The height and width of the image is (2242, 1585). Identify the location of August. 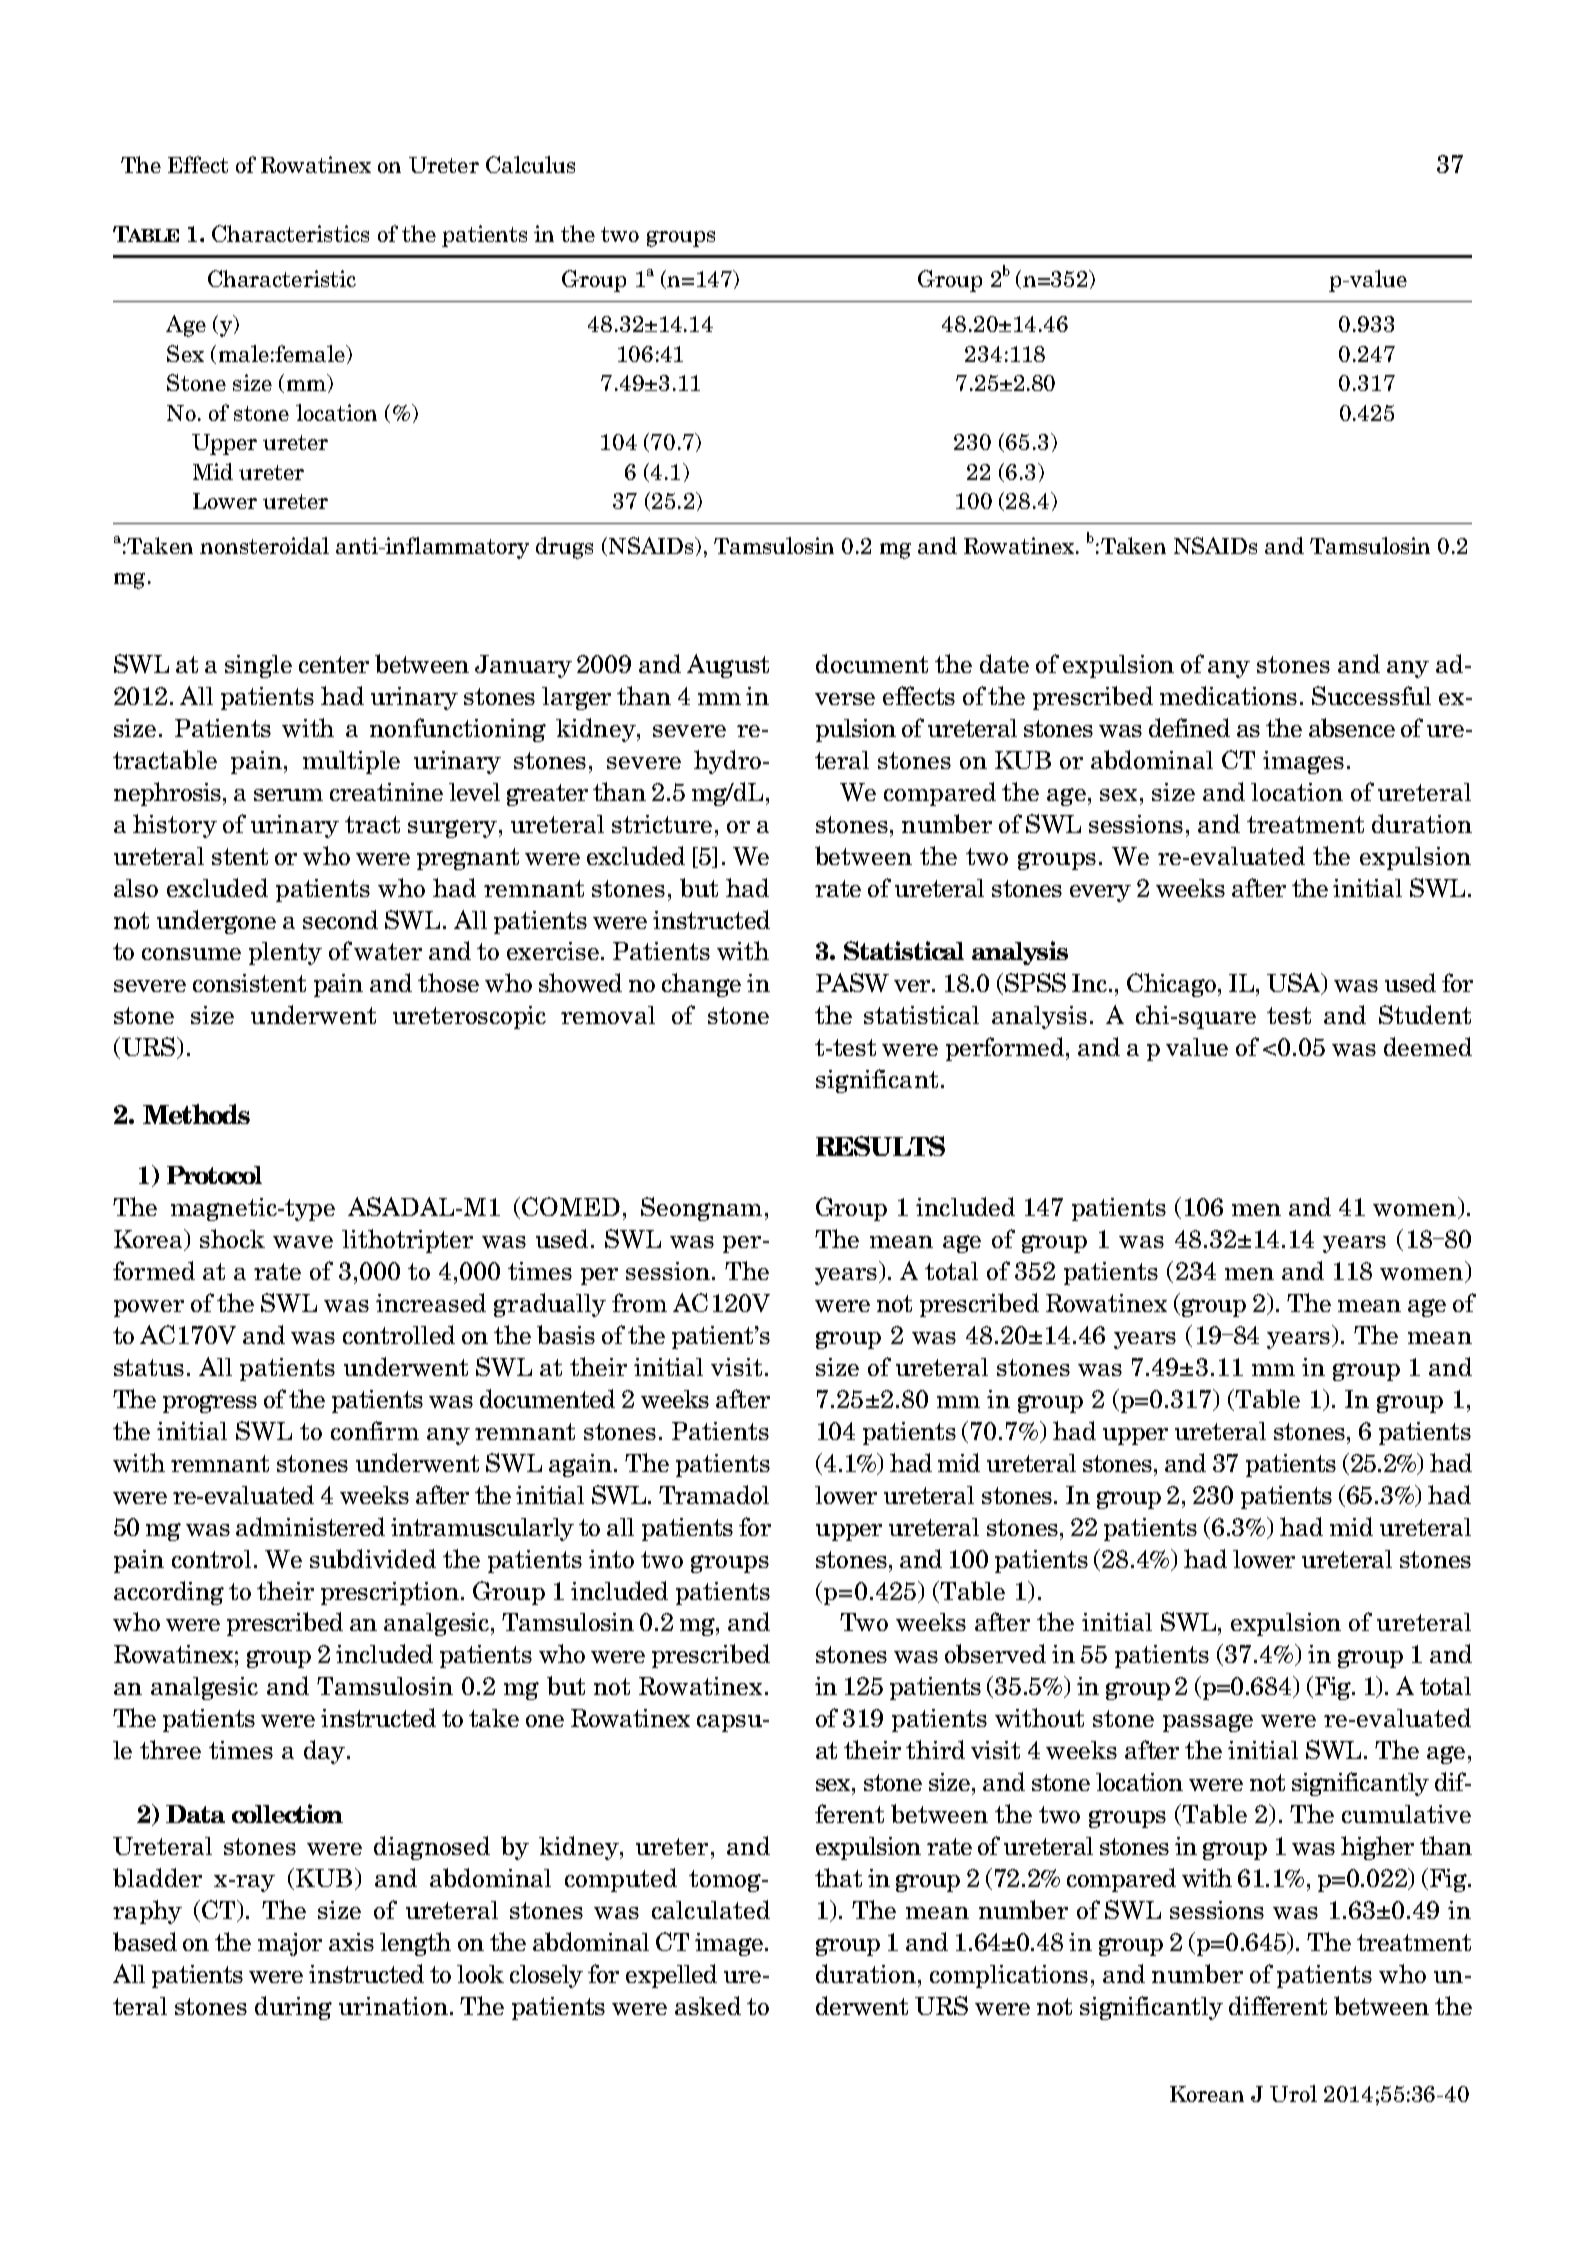
(728, 666).
